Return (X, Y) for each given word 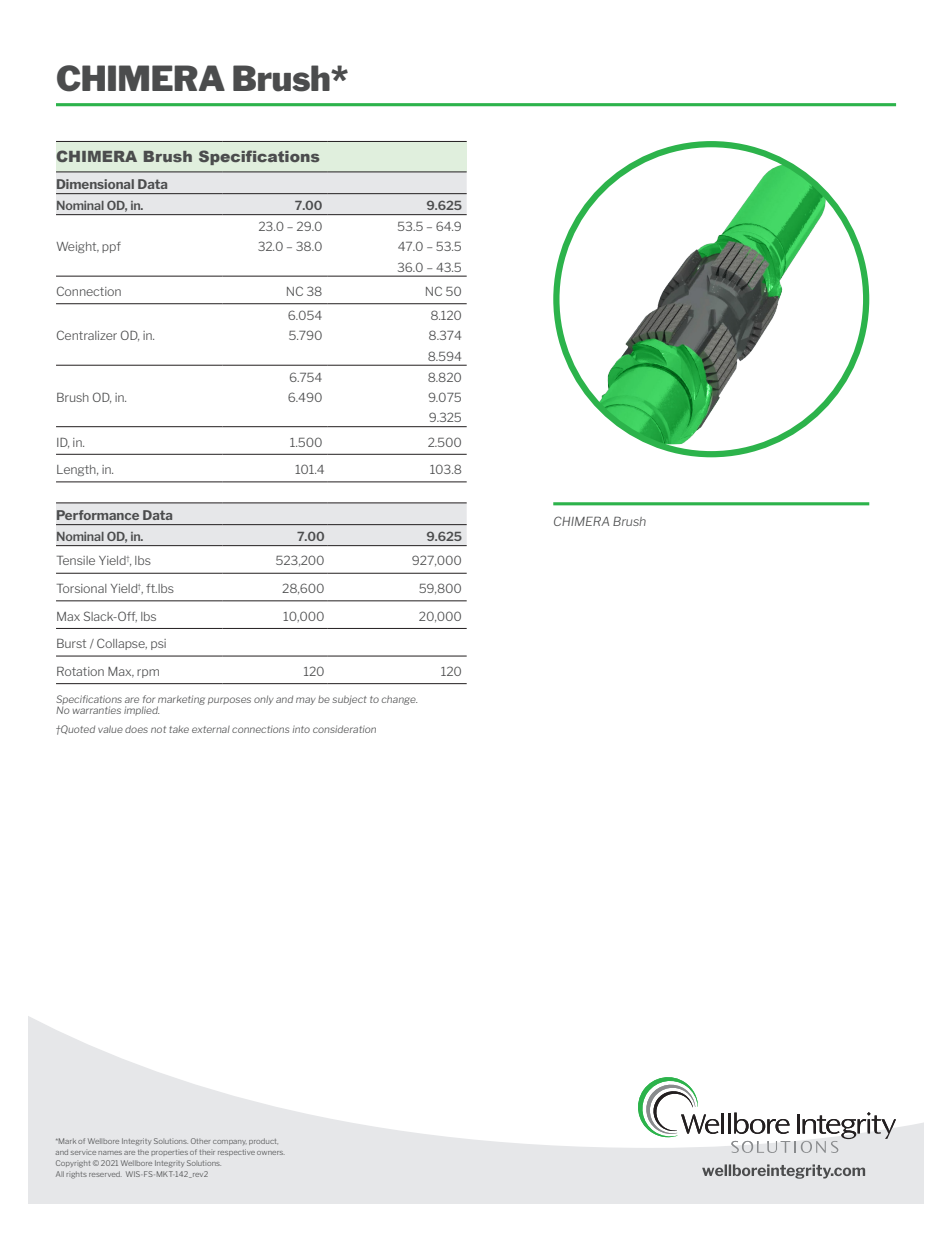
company (230, 1142)
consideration (344, 729)
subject (349, 700)
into (301, 729)
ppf (111, 247)
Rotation (80, 671)
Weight (77, 247)
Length (77, 470)
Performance (98, 515)
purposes (229, 701)
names (110, 1153)
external (211, 729)
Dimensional (95, 184)
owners (271, 1153)
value (110, 729)
